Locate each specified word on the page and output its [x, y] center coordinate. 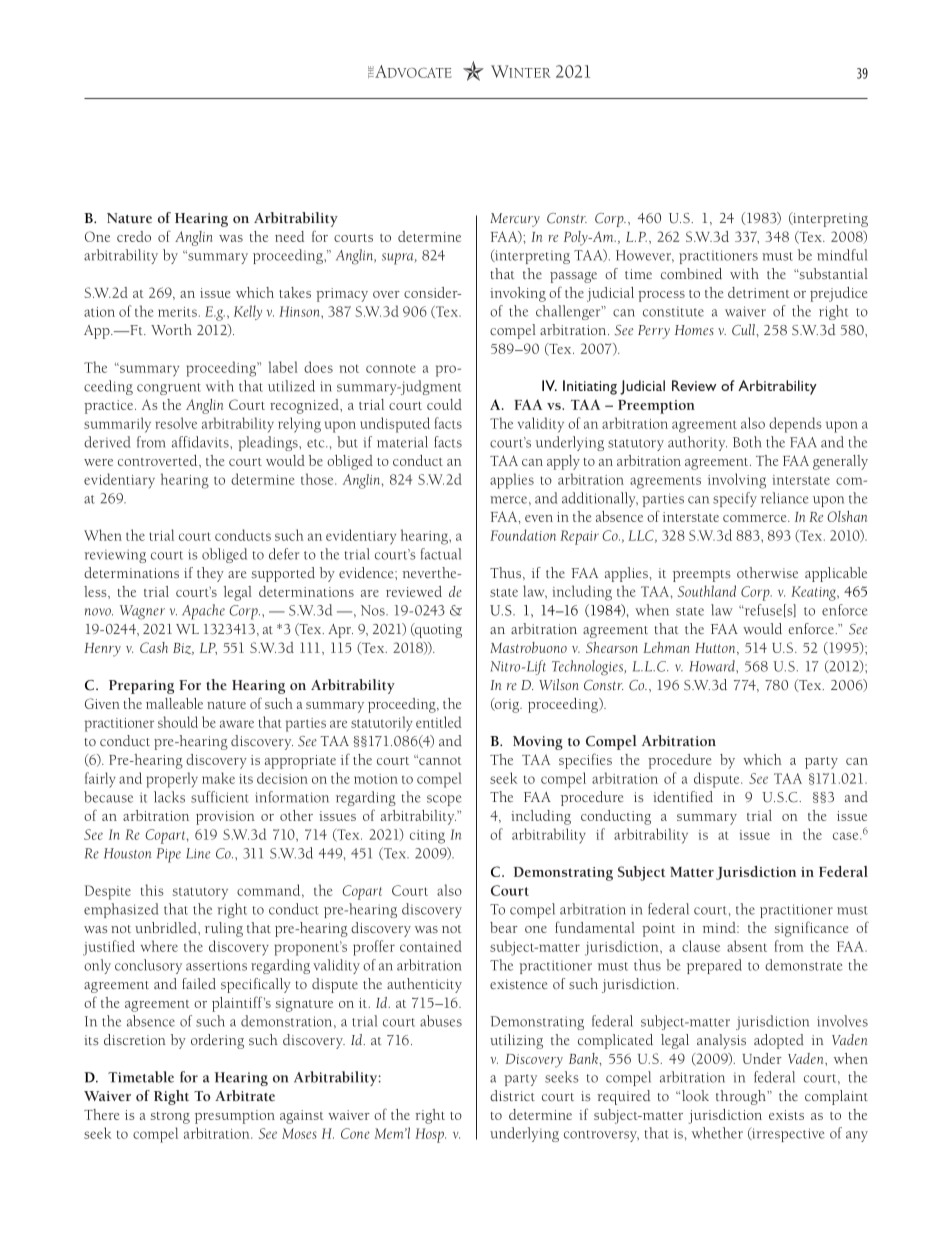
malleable [174, 703]
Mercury [515, 220]
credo [134, 236]
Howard [713, 666]
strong [170, 1118]
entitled [439, 722]
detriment [759, 292]
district [512, 1095]
